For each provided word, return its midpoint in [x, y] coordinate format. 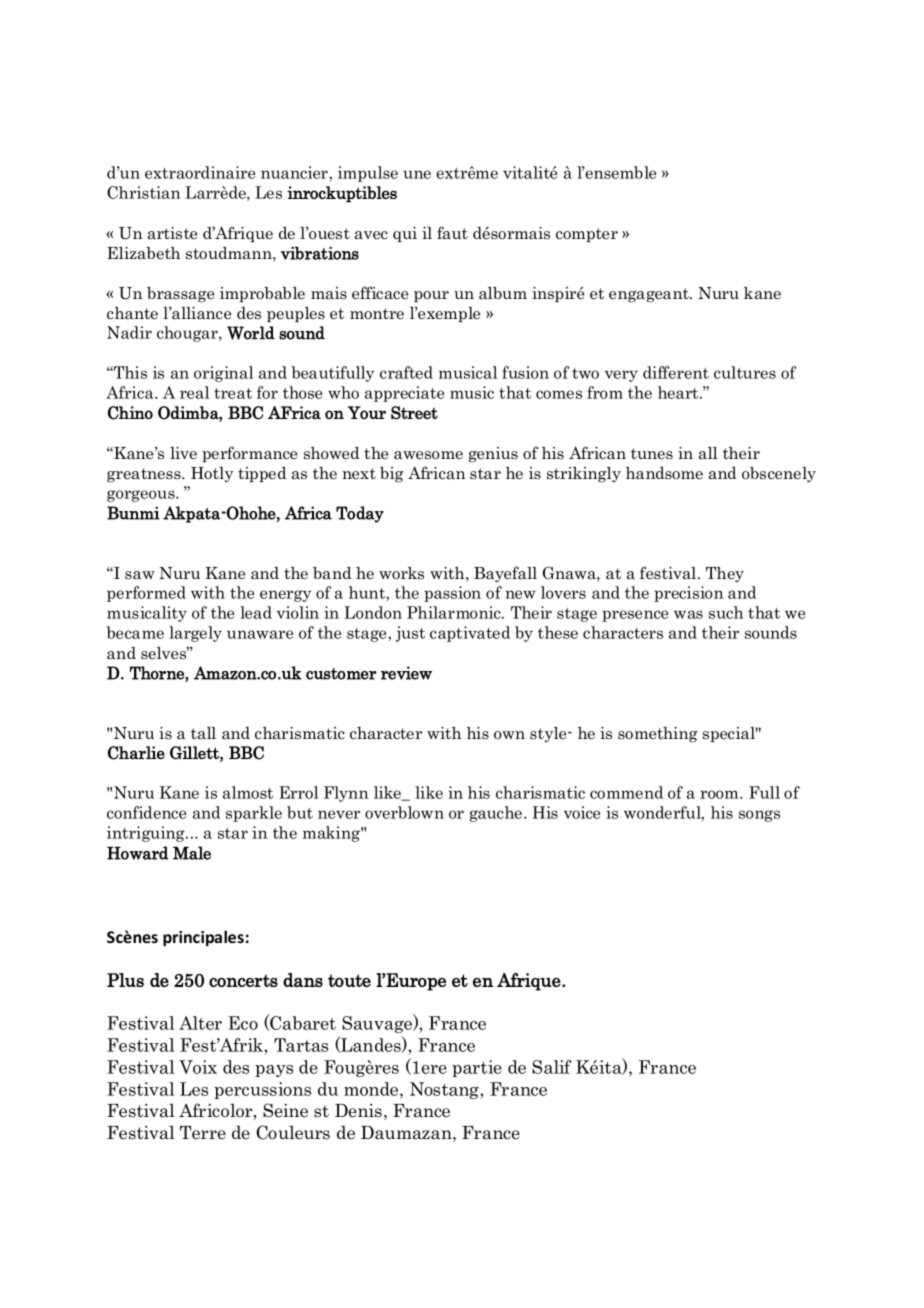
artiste [172, 233]
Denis [358, 1111]
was [688, 614]
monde [372, 1089]
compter [587, 235]
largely [195, 634]
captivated [470, 634]
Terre [203, 1133]
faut [452, 233]
